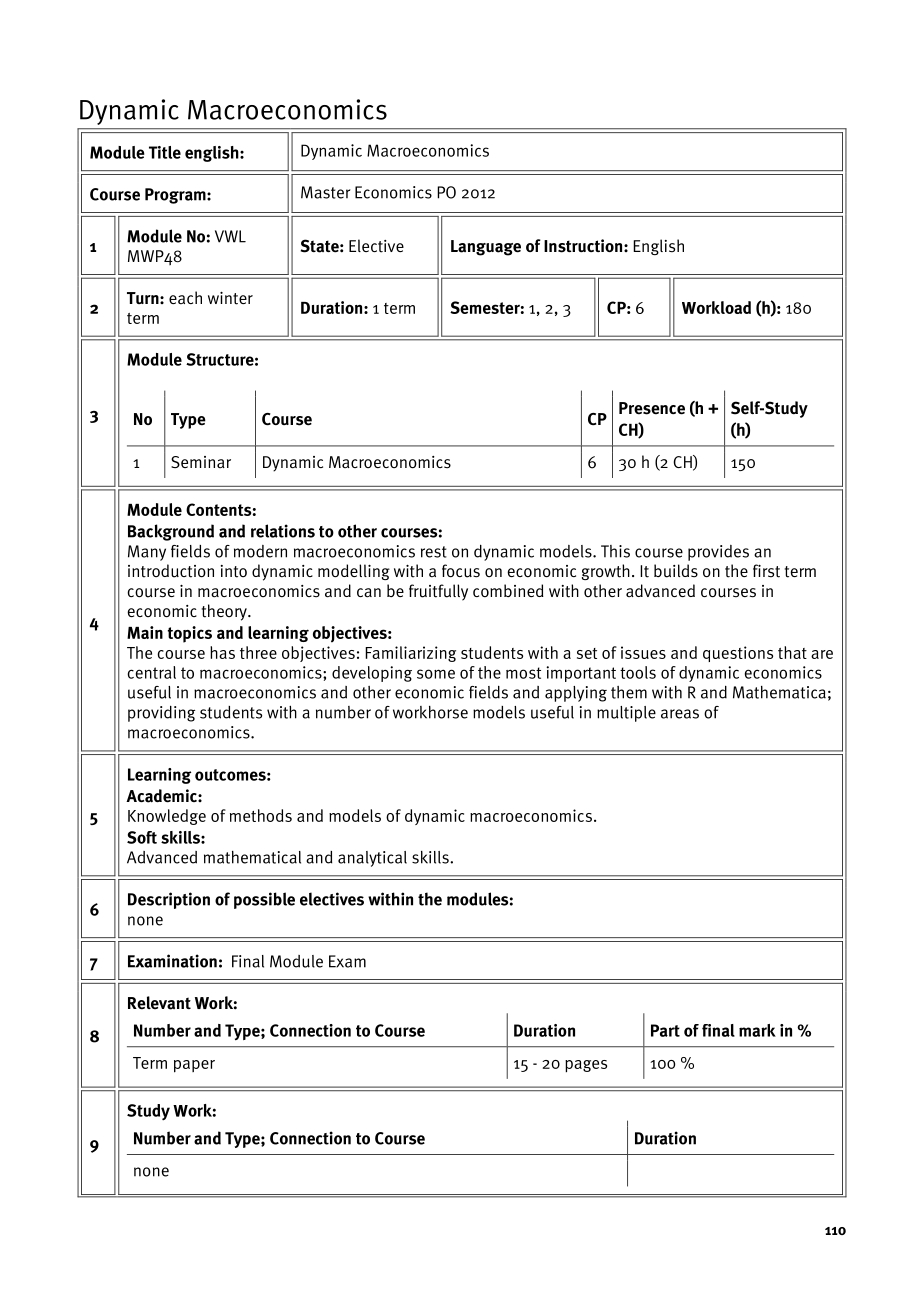 The width and height of the screenshot is (924, 1308). I want to click on provides, so click(718, 553).
